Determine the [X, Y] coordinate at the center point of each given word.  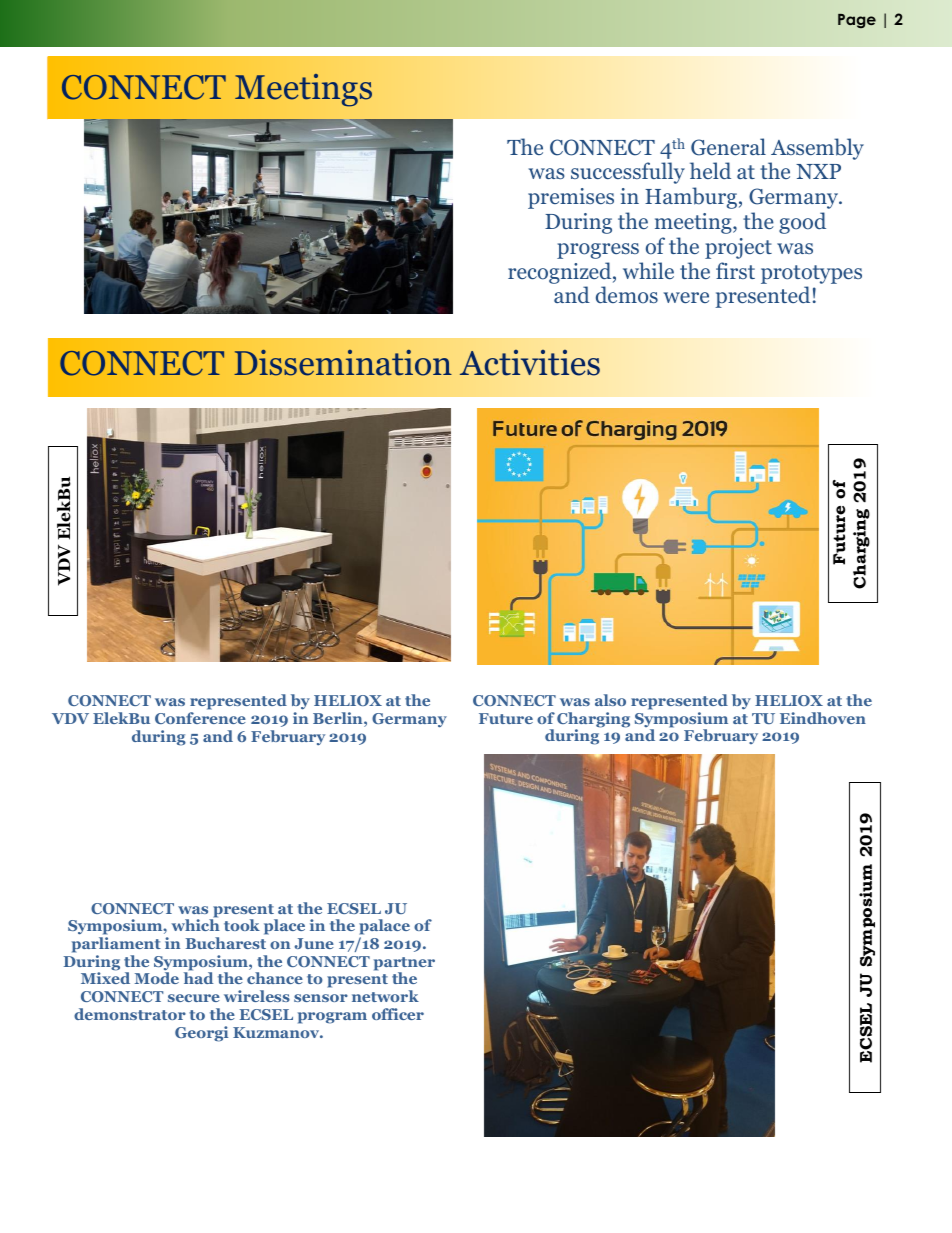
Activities [530, 363]
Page [857, 21]
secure [194, 998]
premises [571, 198]
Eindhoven [823, 718]
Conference [200, 718]
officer [398, 1014]
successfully [628, 173]
